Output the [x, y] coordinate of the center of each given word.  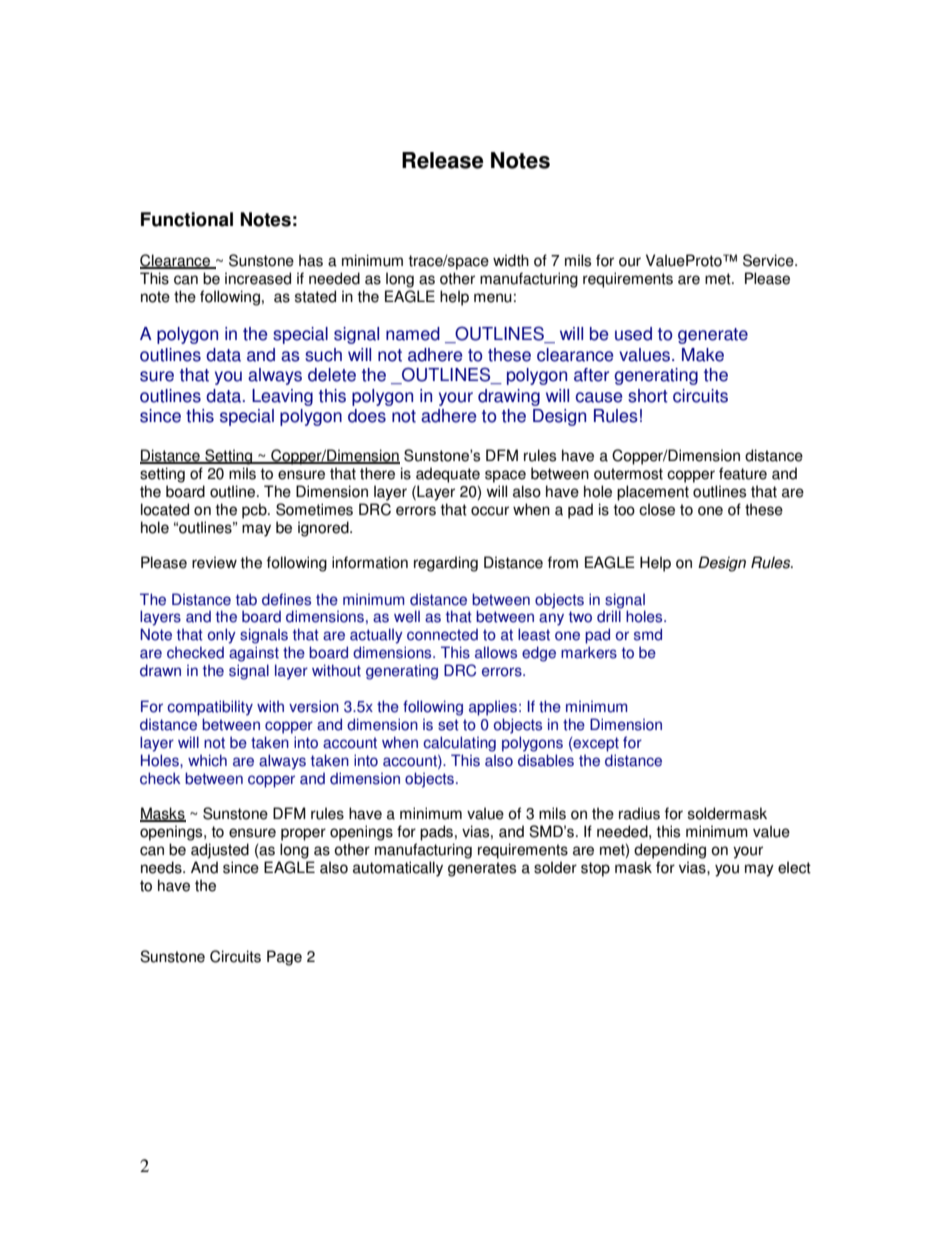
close [657, 509]
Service [769, 260]
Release [443, 160]
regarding [446, 564]
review [214, 562]
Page [284, 958]
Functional [187, 219]
